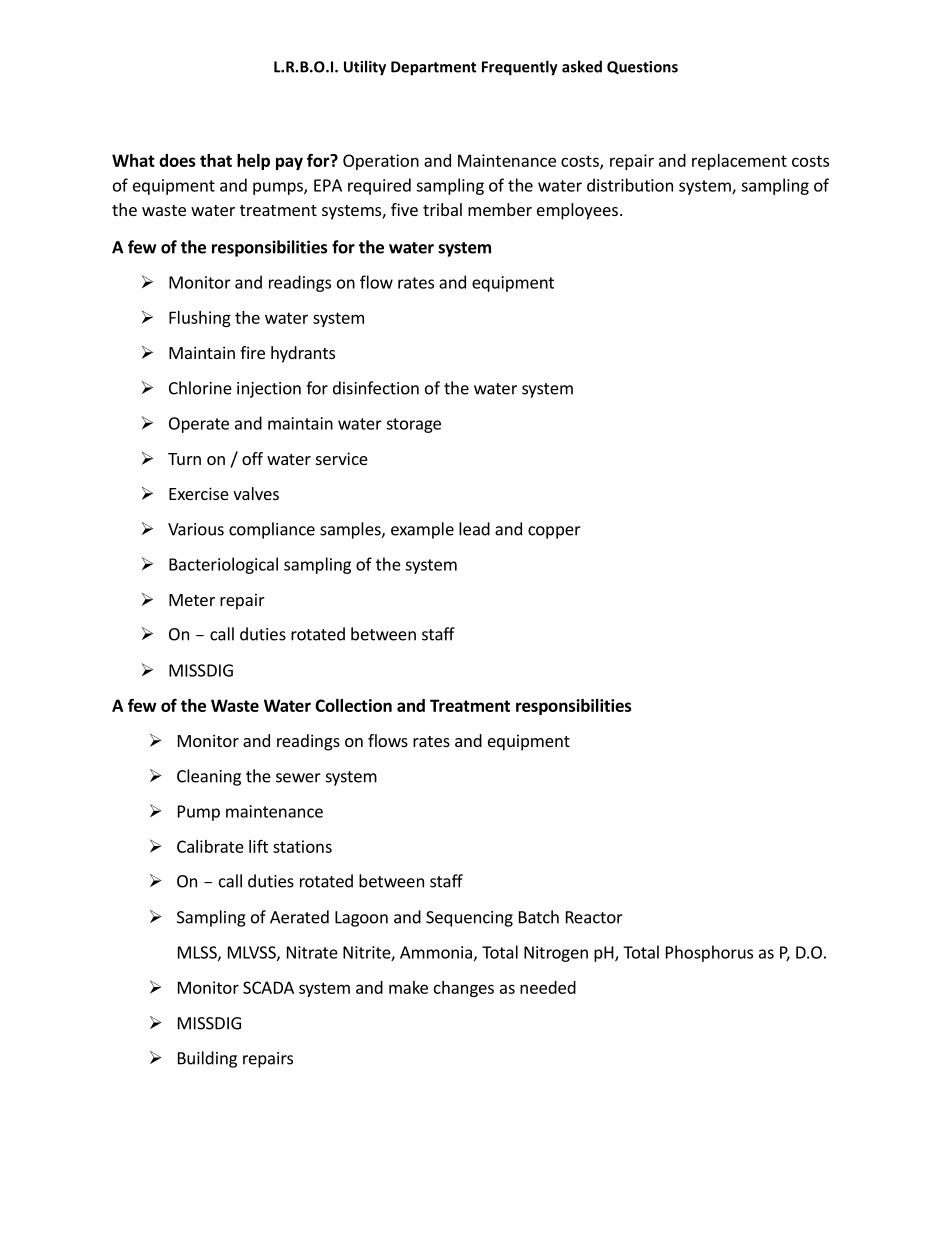  I want to click on Collection, so click(353, 705).
